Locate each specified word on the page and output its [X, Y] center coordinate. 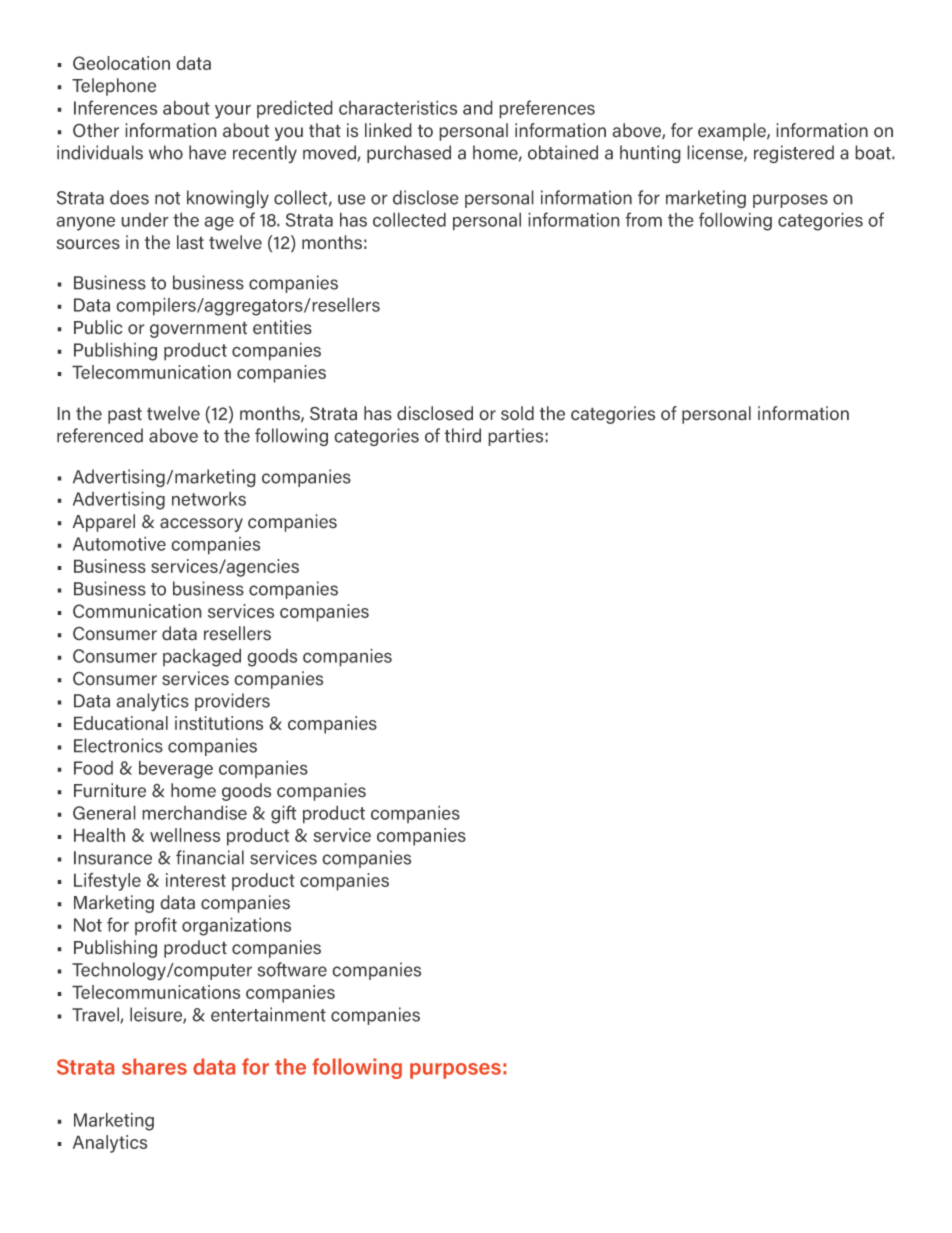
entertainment [268, 1014]
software [292, 969]
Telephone [114, 87]
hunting [650, 154]
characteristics [398, 107]
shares [154, 1066]
